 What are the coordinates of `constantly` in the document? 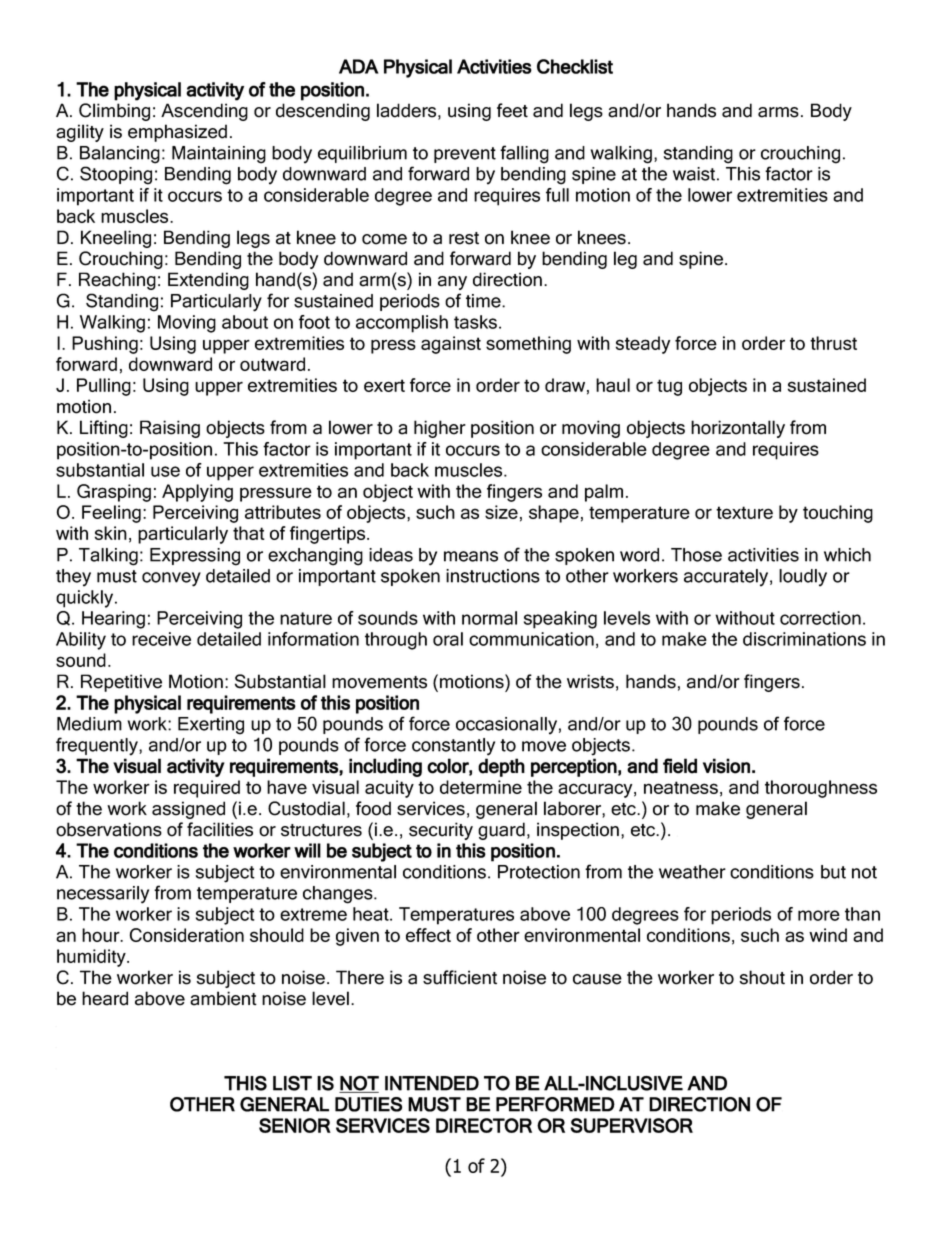 It's located at (453, 747).
